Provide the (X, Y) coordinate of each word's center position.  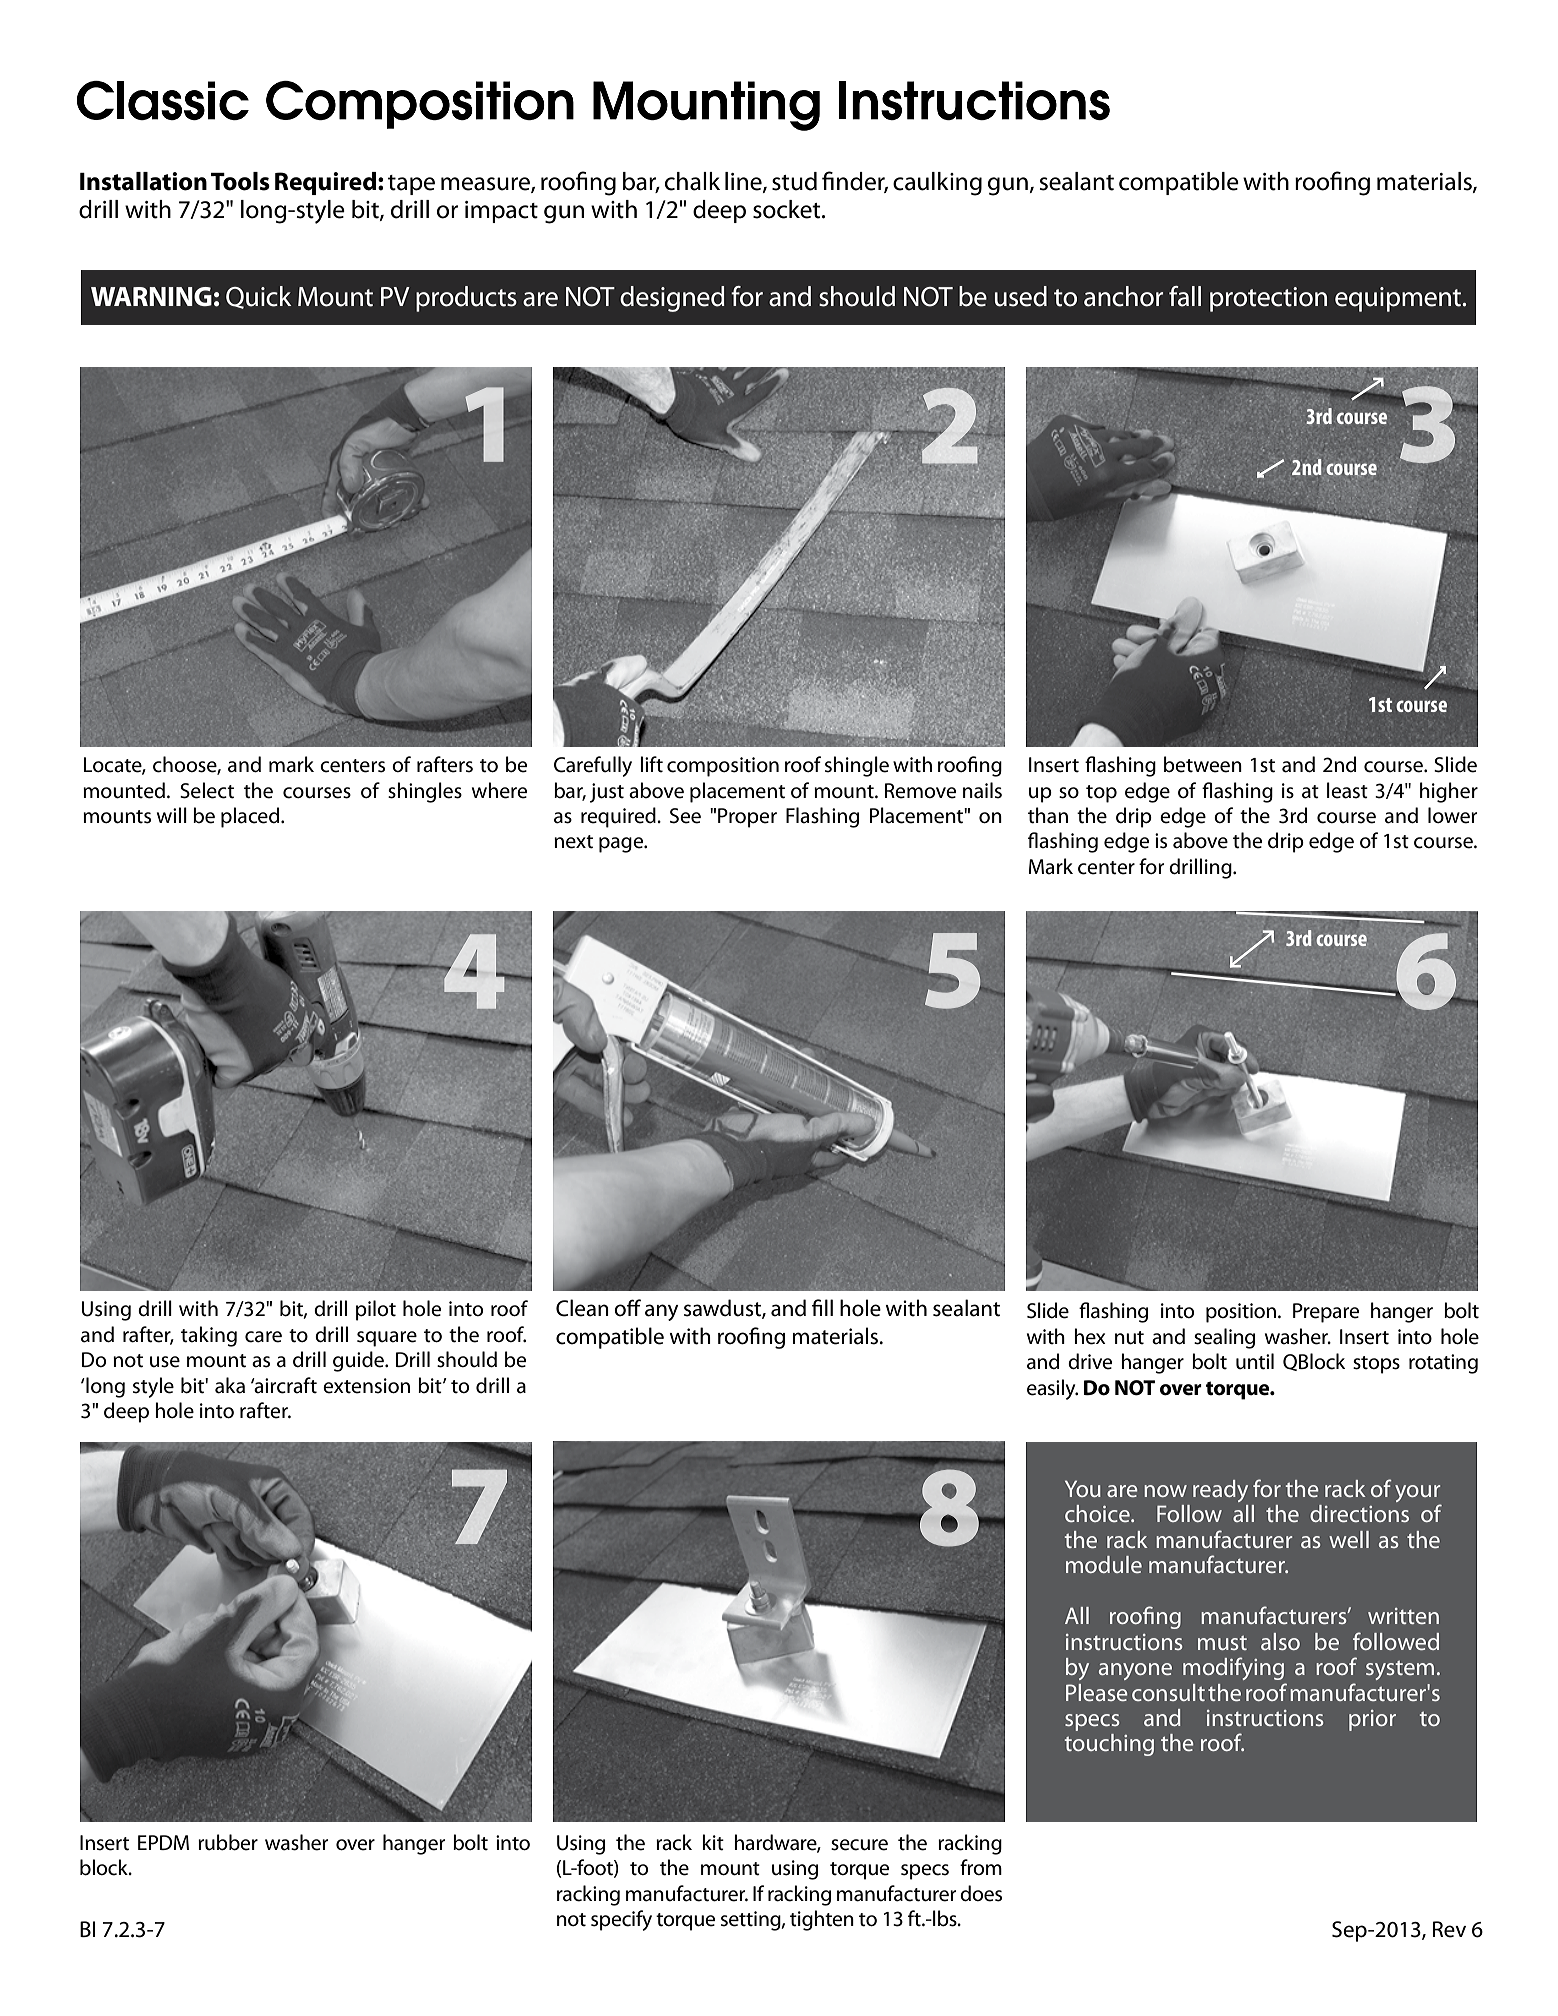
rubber (228, 1842)
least (1347, 790)
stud (794, 181)
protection (1268, 299)
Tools (240, 181)
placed (251, 817)
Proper (747, 818)
